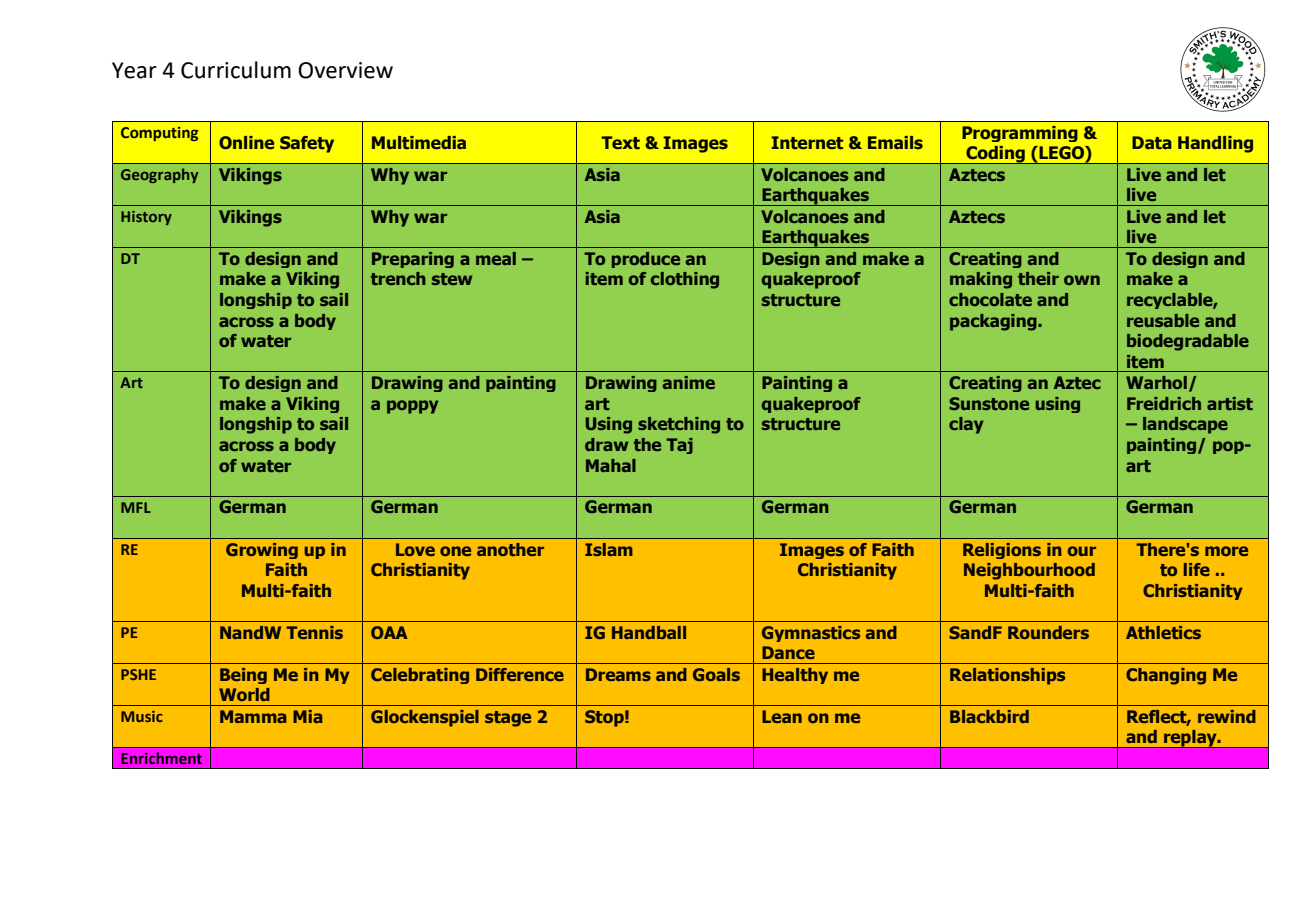 This screenshot has height=924, width=1308. What do you see at coordinates (782, 716) in the screenshot?
I see `Lean` at bounding box center [782, 716].
